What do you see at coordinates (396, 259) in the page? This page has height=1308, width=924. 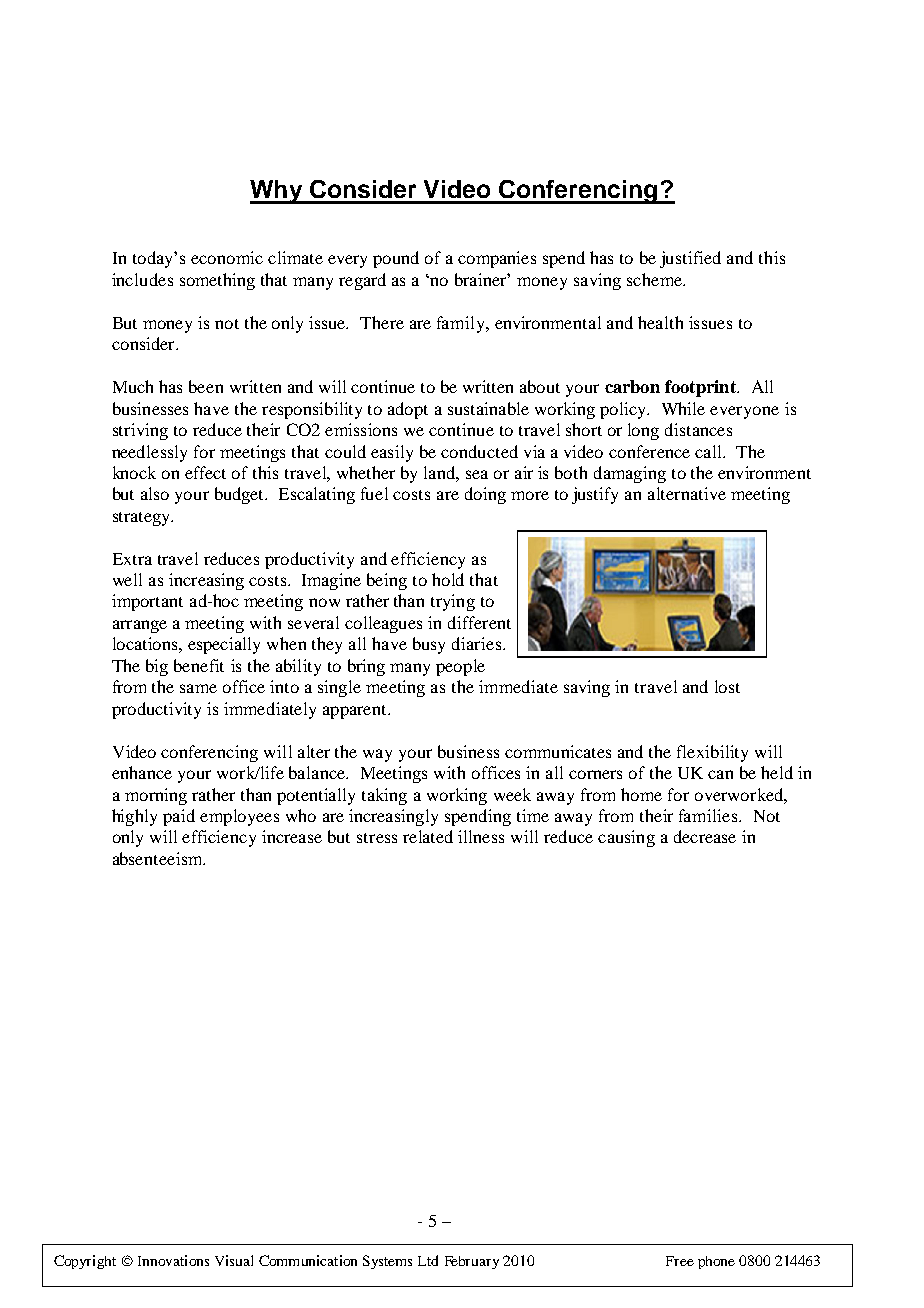 I see `pound` at bounding box center [396, 259].
